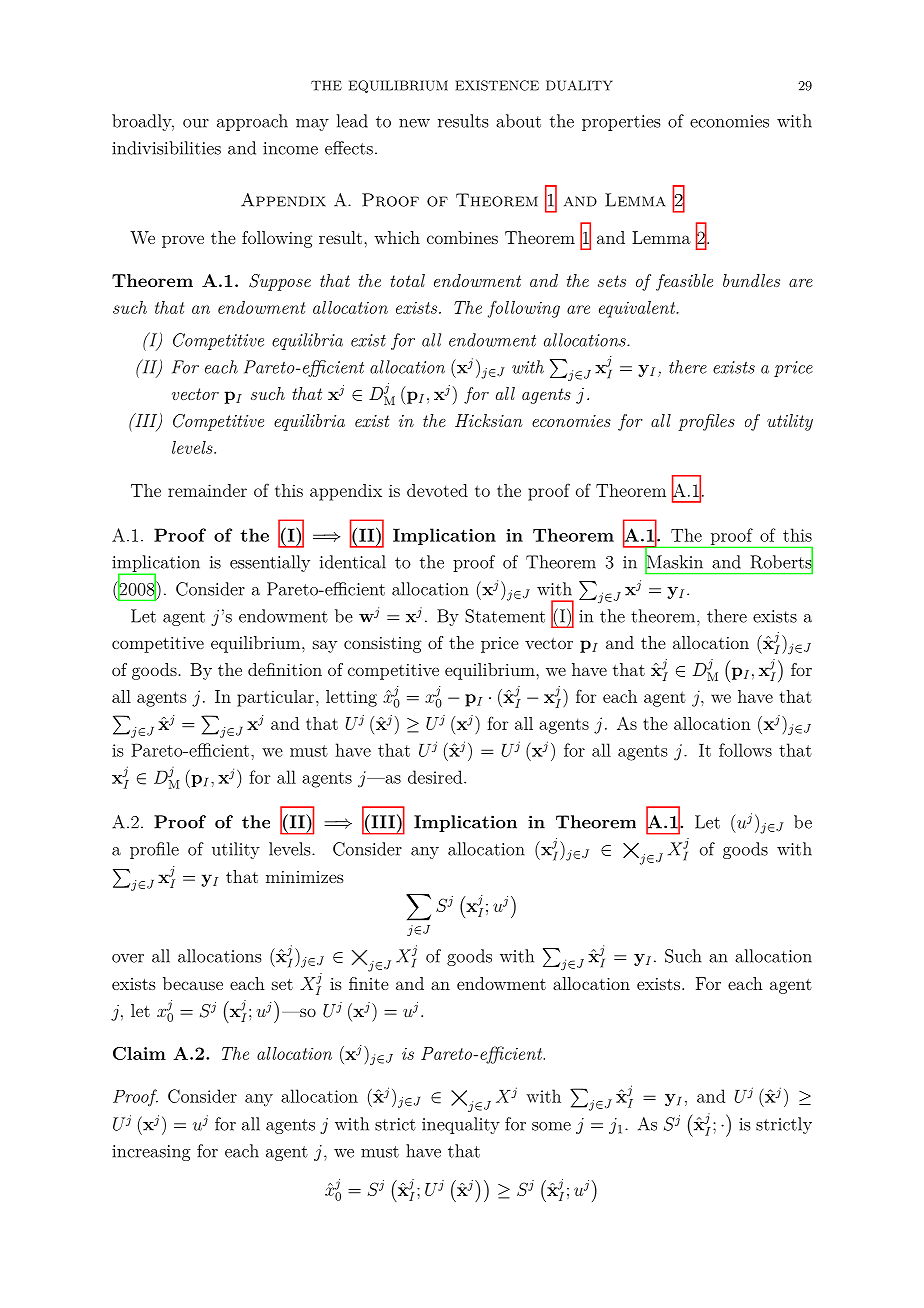  Describe the element at coordinates (277, 698) in the screenshot. I see `particular` at that location.
